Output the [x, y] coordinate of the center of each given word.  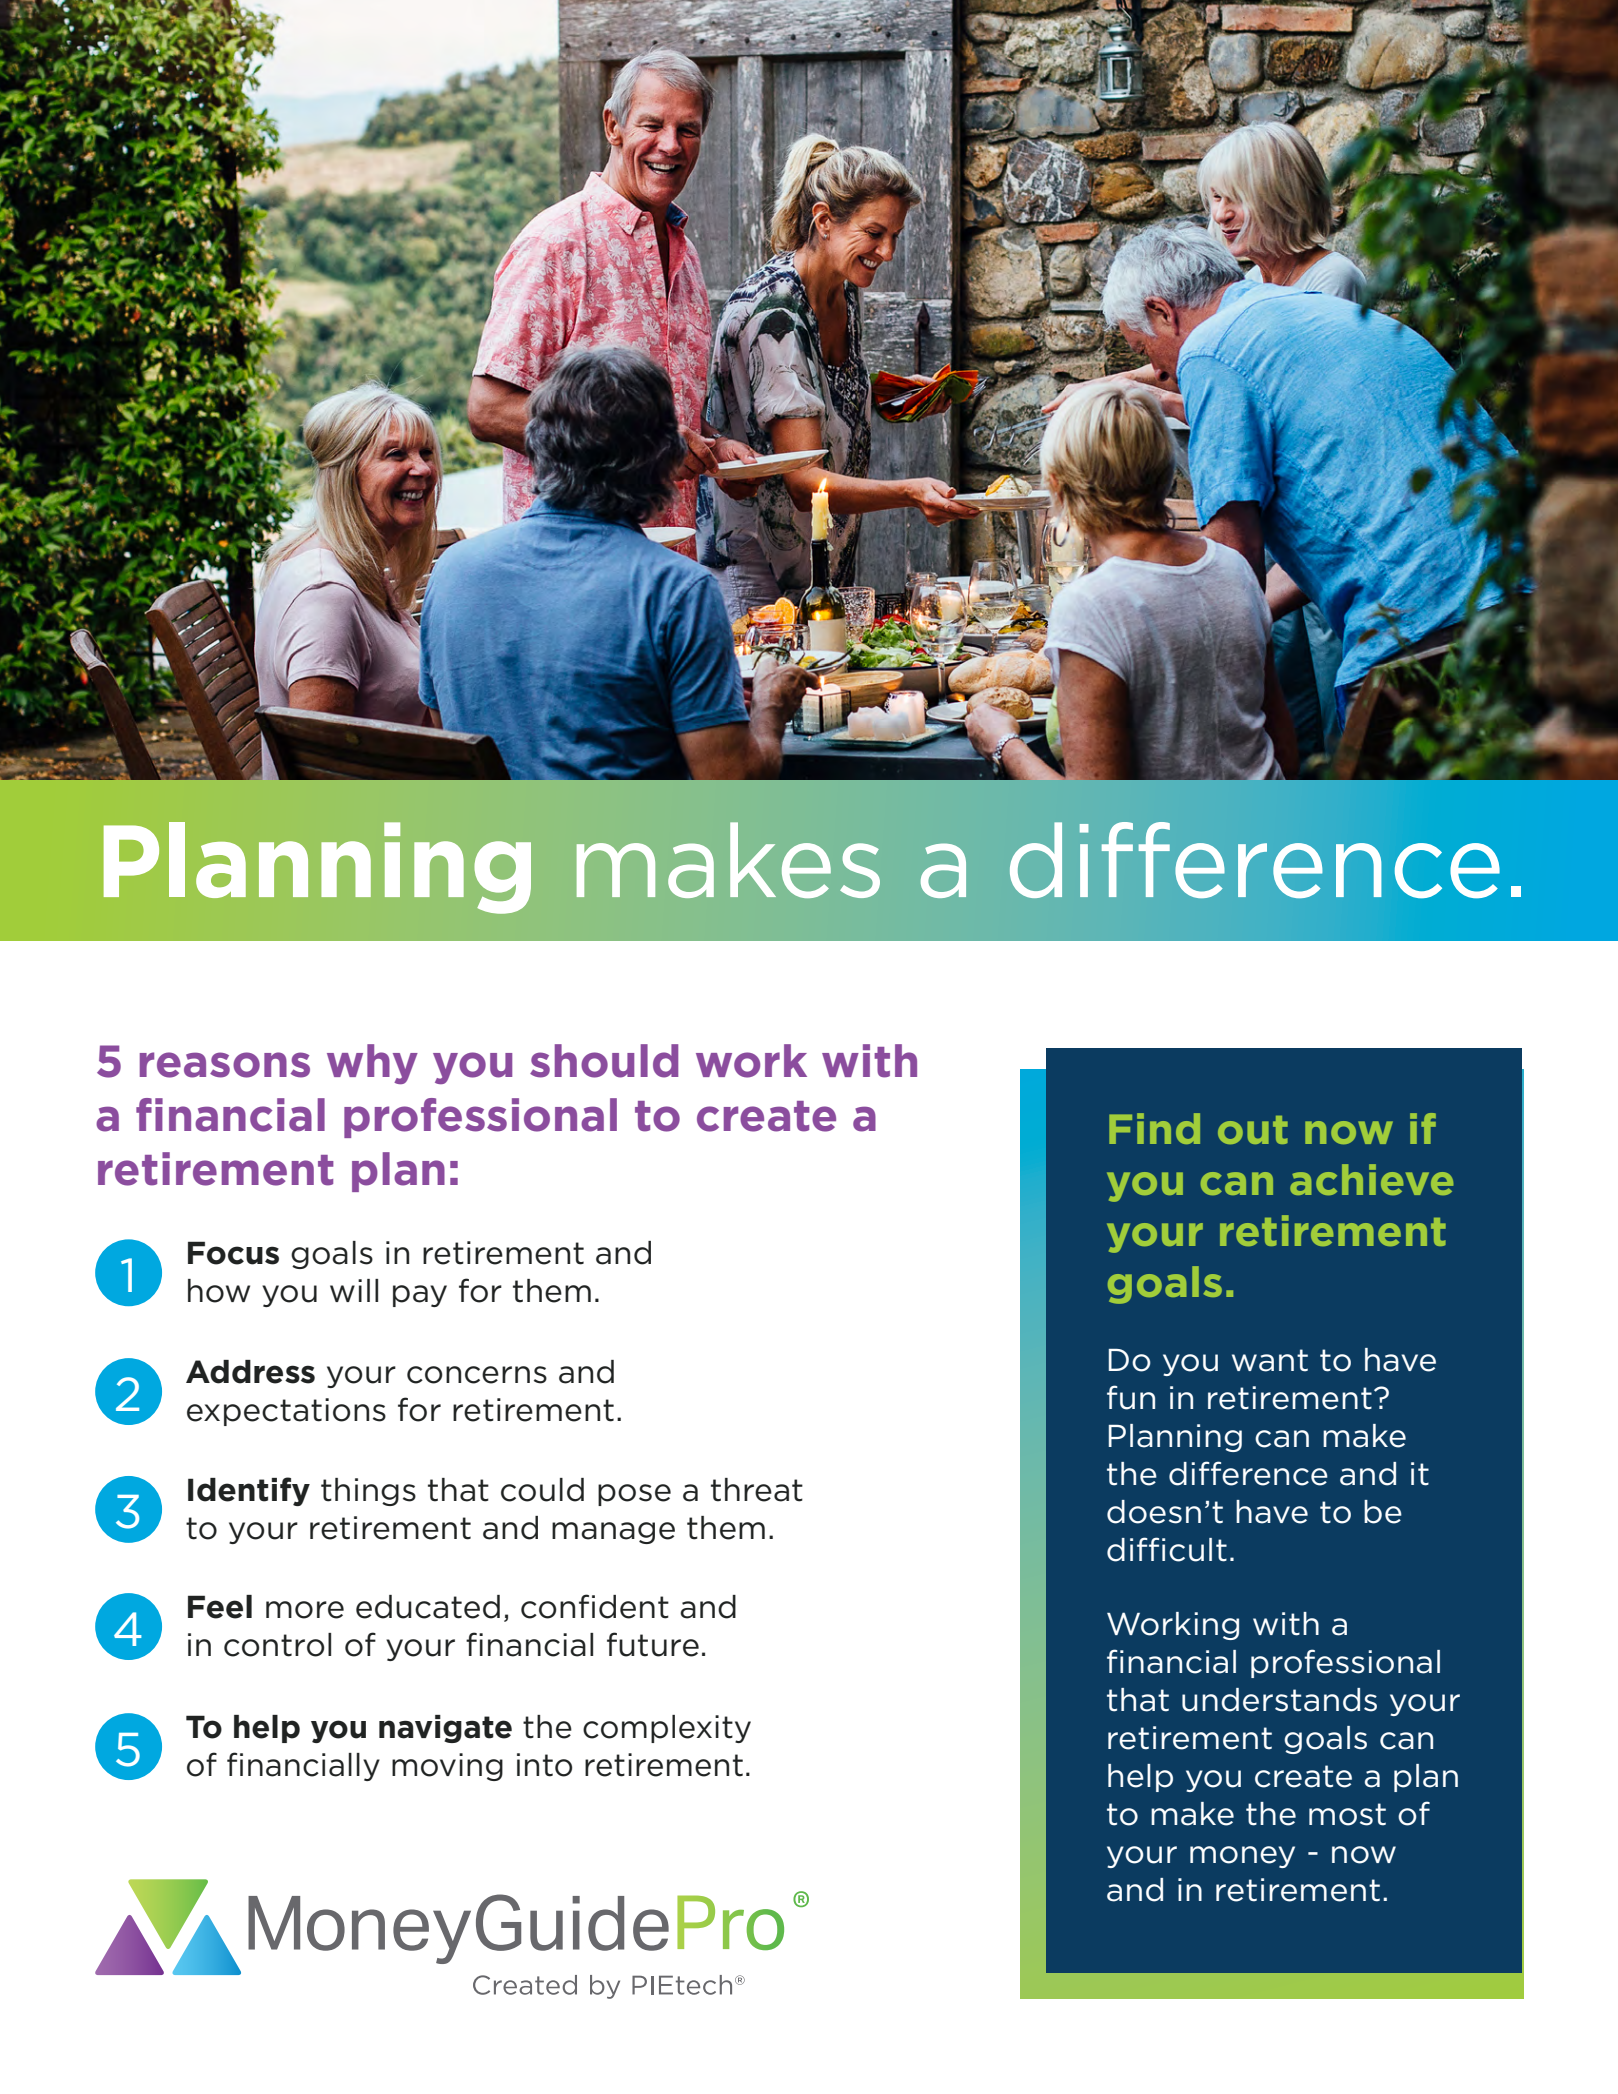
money [1242, 1857]
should [604, 1061]
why [372, 1064]
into [544, 1765]
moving [447, 1767]
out [1253, 1130]
